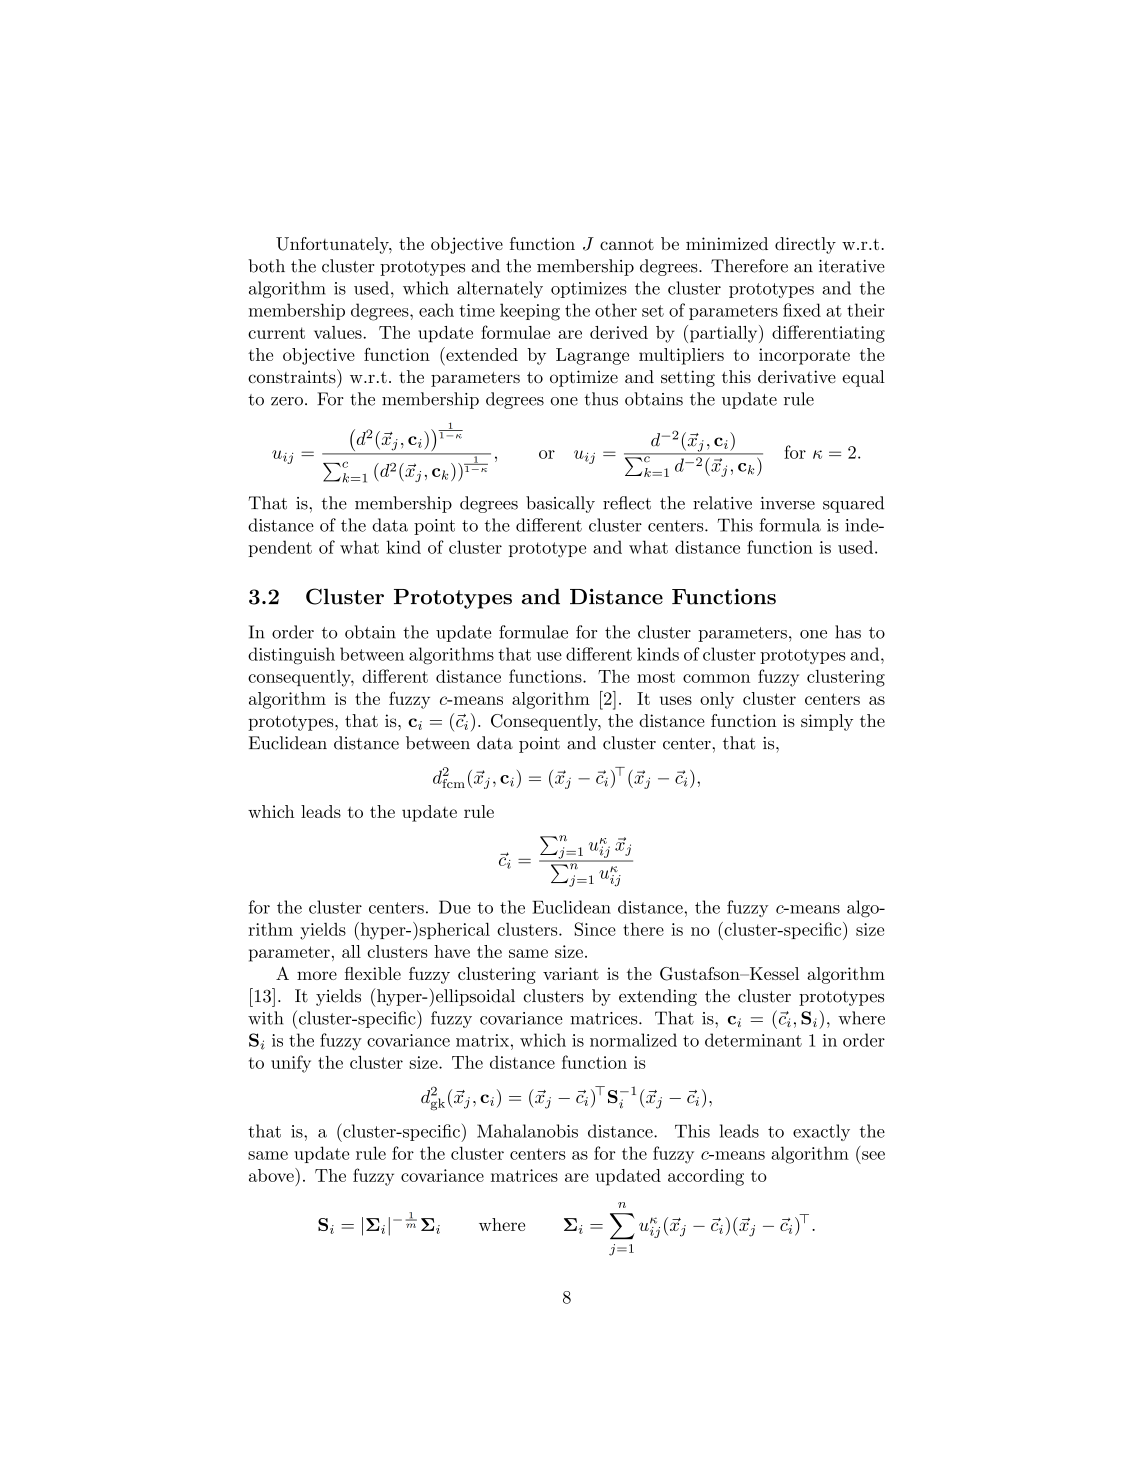 The height and width of the page is (1469, 1135). I want to click on both, so click(266, 266).
